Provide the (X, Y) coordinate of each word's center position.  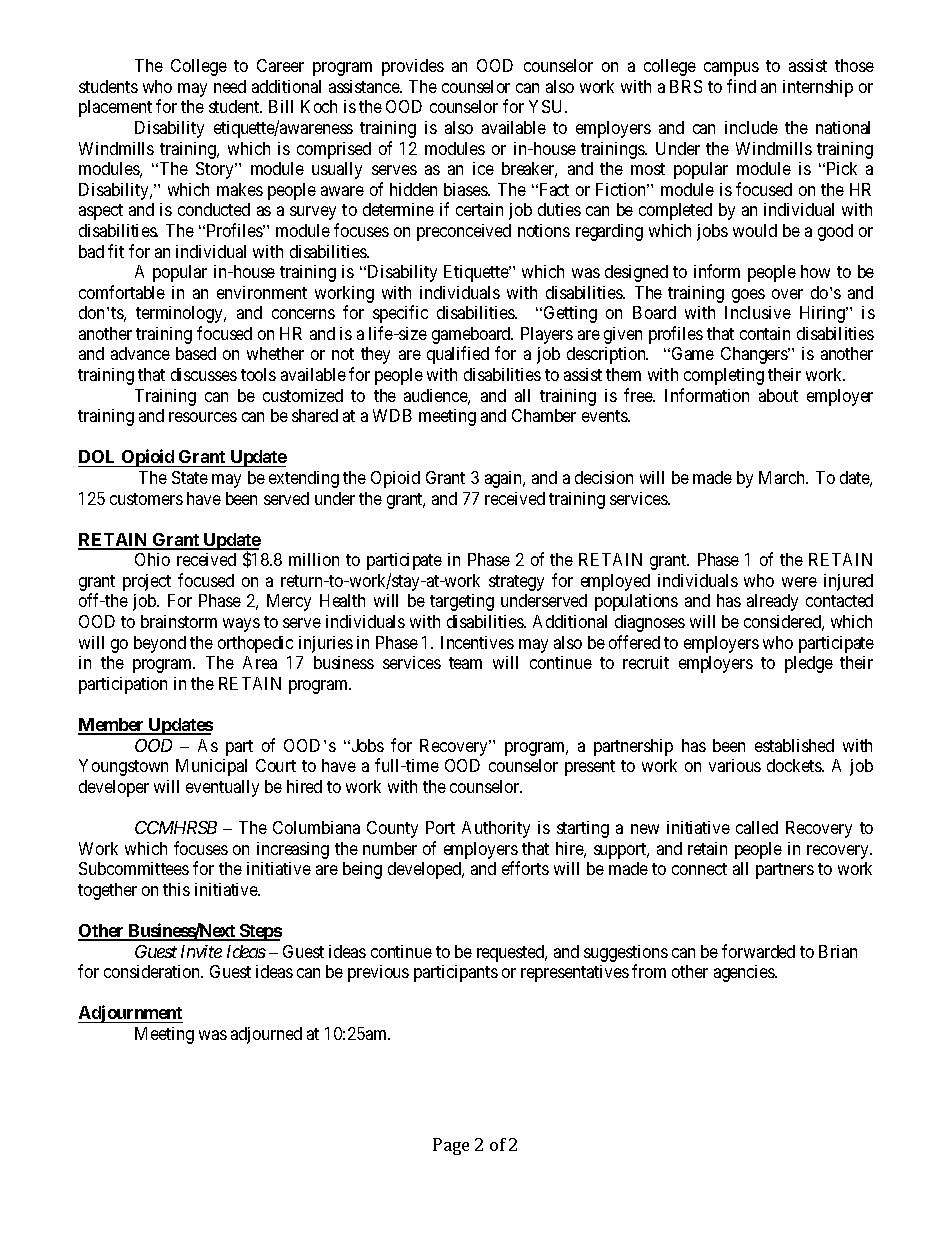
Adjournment (130, 1014)
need (230, 86)
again (505, 479)
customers (146, 499)
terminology (181, 314)
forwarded (758, 951)
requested (512, 953)
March (783, 477)
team (465, 663)
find (741, 86)
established (794, 745)
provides (413, 67)
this (176, 889)
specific (400, 314)
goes (748, 296)
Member (112, 726)
